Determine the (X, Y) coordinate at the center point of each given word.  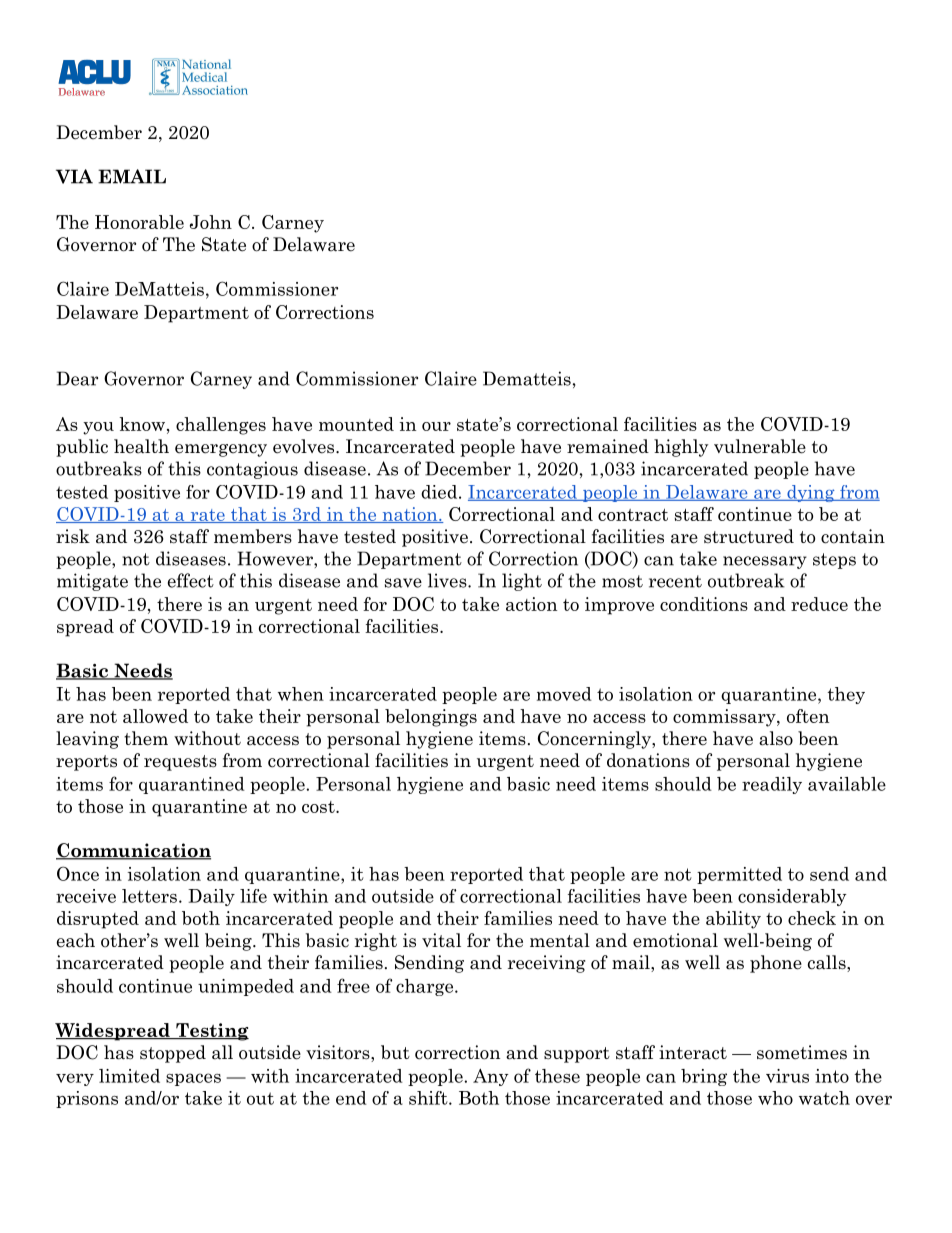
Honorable (139, 222)
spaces (193, 1079)
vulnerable (760, 446)
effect (191, 580)
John (211, 222)
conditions (704, 604)
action (531, 604)
